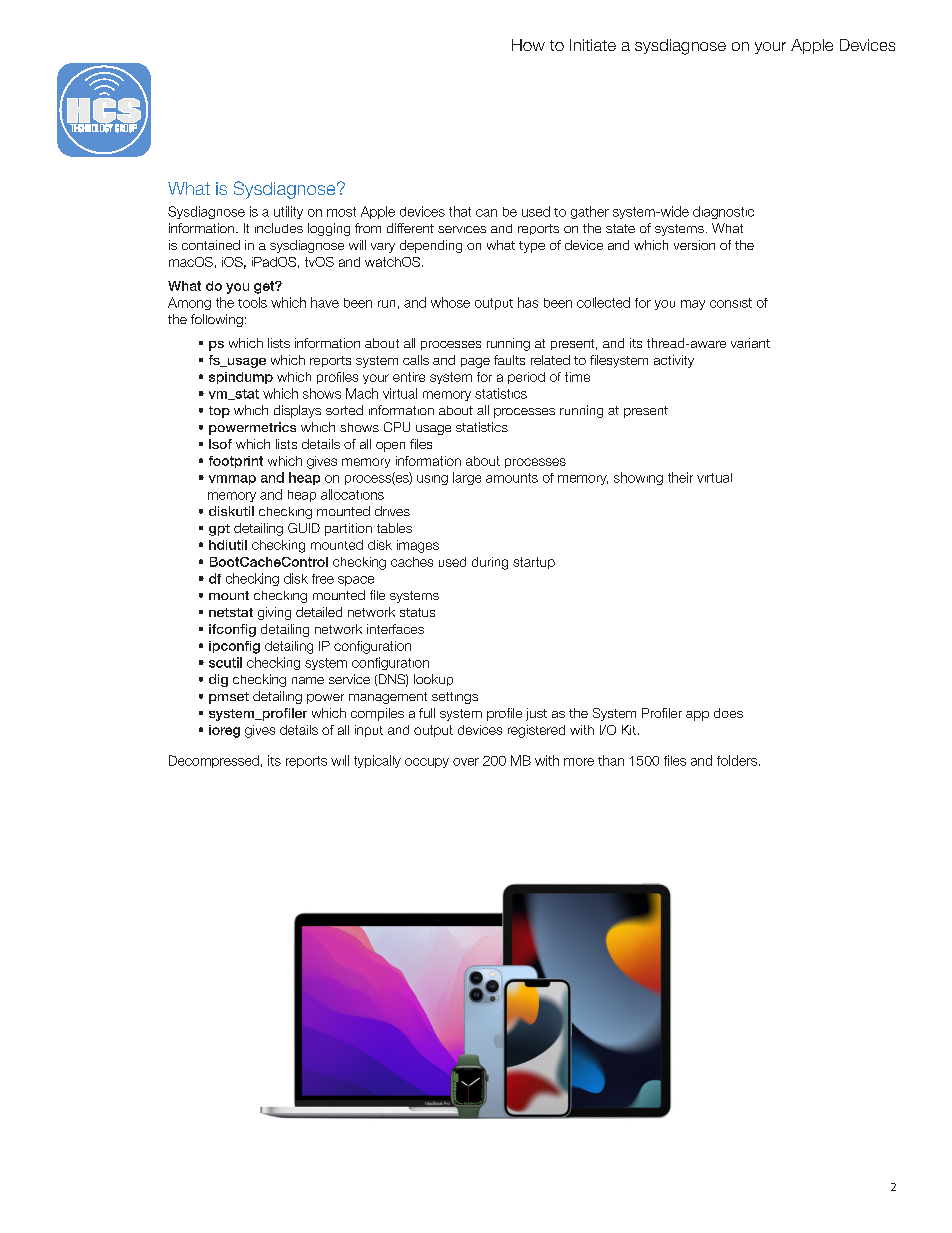 The image size is (952, 1233). What do you see at coordinates (593, 45) in the screenshot?
I see `Initiate` at bounding box center [593, 45].
